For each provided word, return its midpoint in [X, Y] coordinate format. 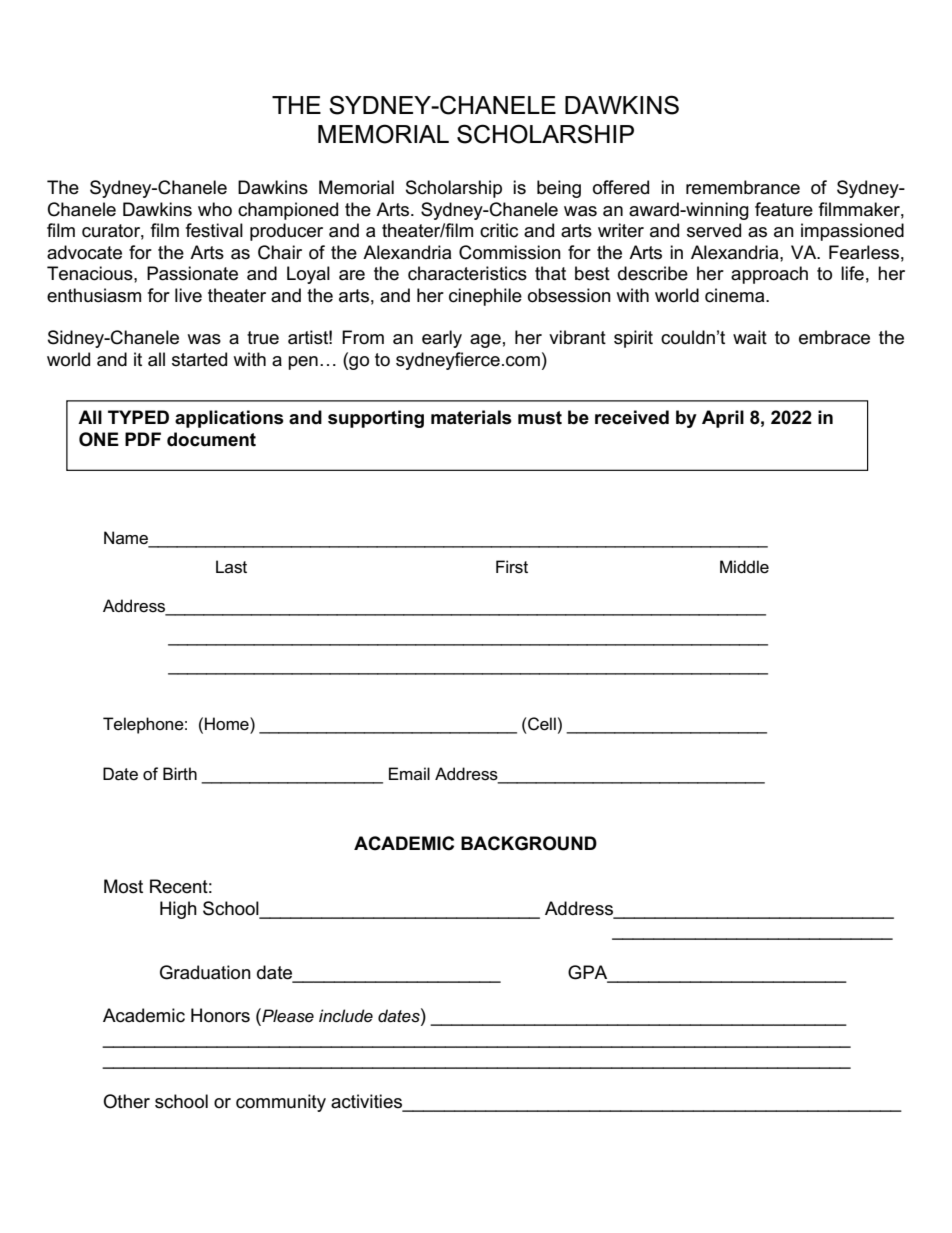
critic [499, 230]
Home [228, 724]
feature [784, 209]
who [215, 209]
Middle [744, 567]
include [346, 1015]
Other [126, 1101]
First [512, 567]
